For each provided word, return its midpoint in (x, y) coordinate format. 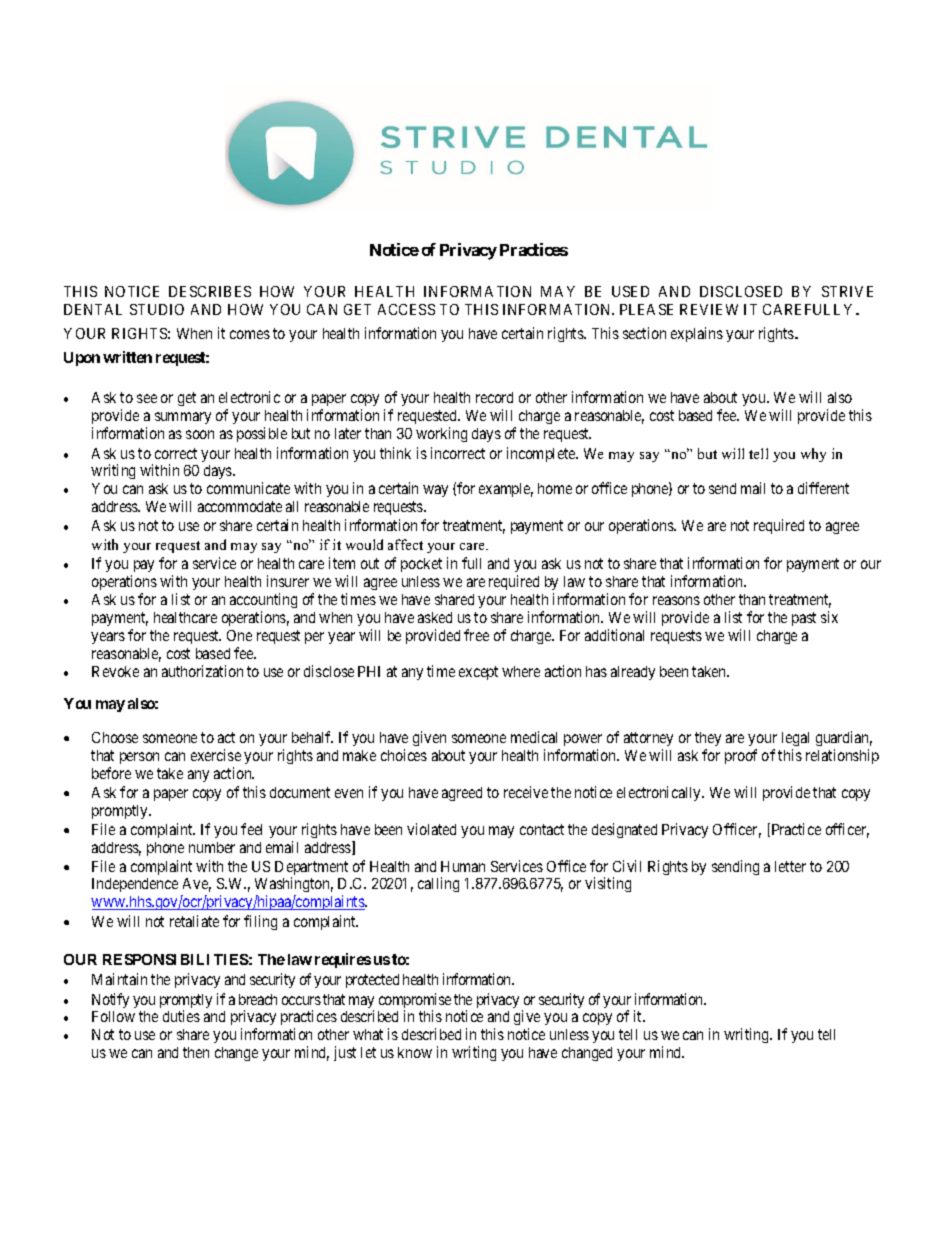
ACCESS (406, 309)
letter (790, 866)
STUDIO (157, 309)
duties (181, 1016)
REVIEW (709, 309)
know (415, 1052)
